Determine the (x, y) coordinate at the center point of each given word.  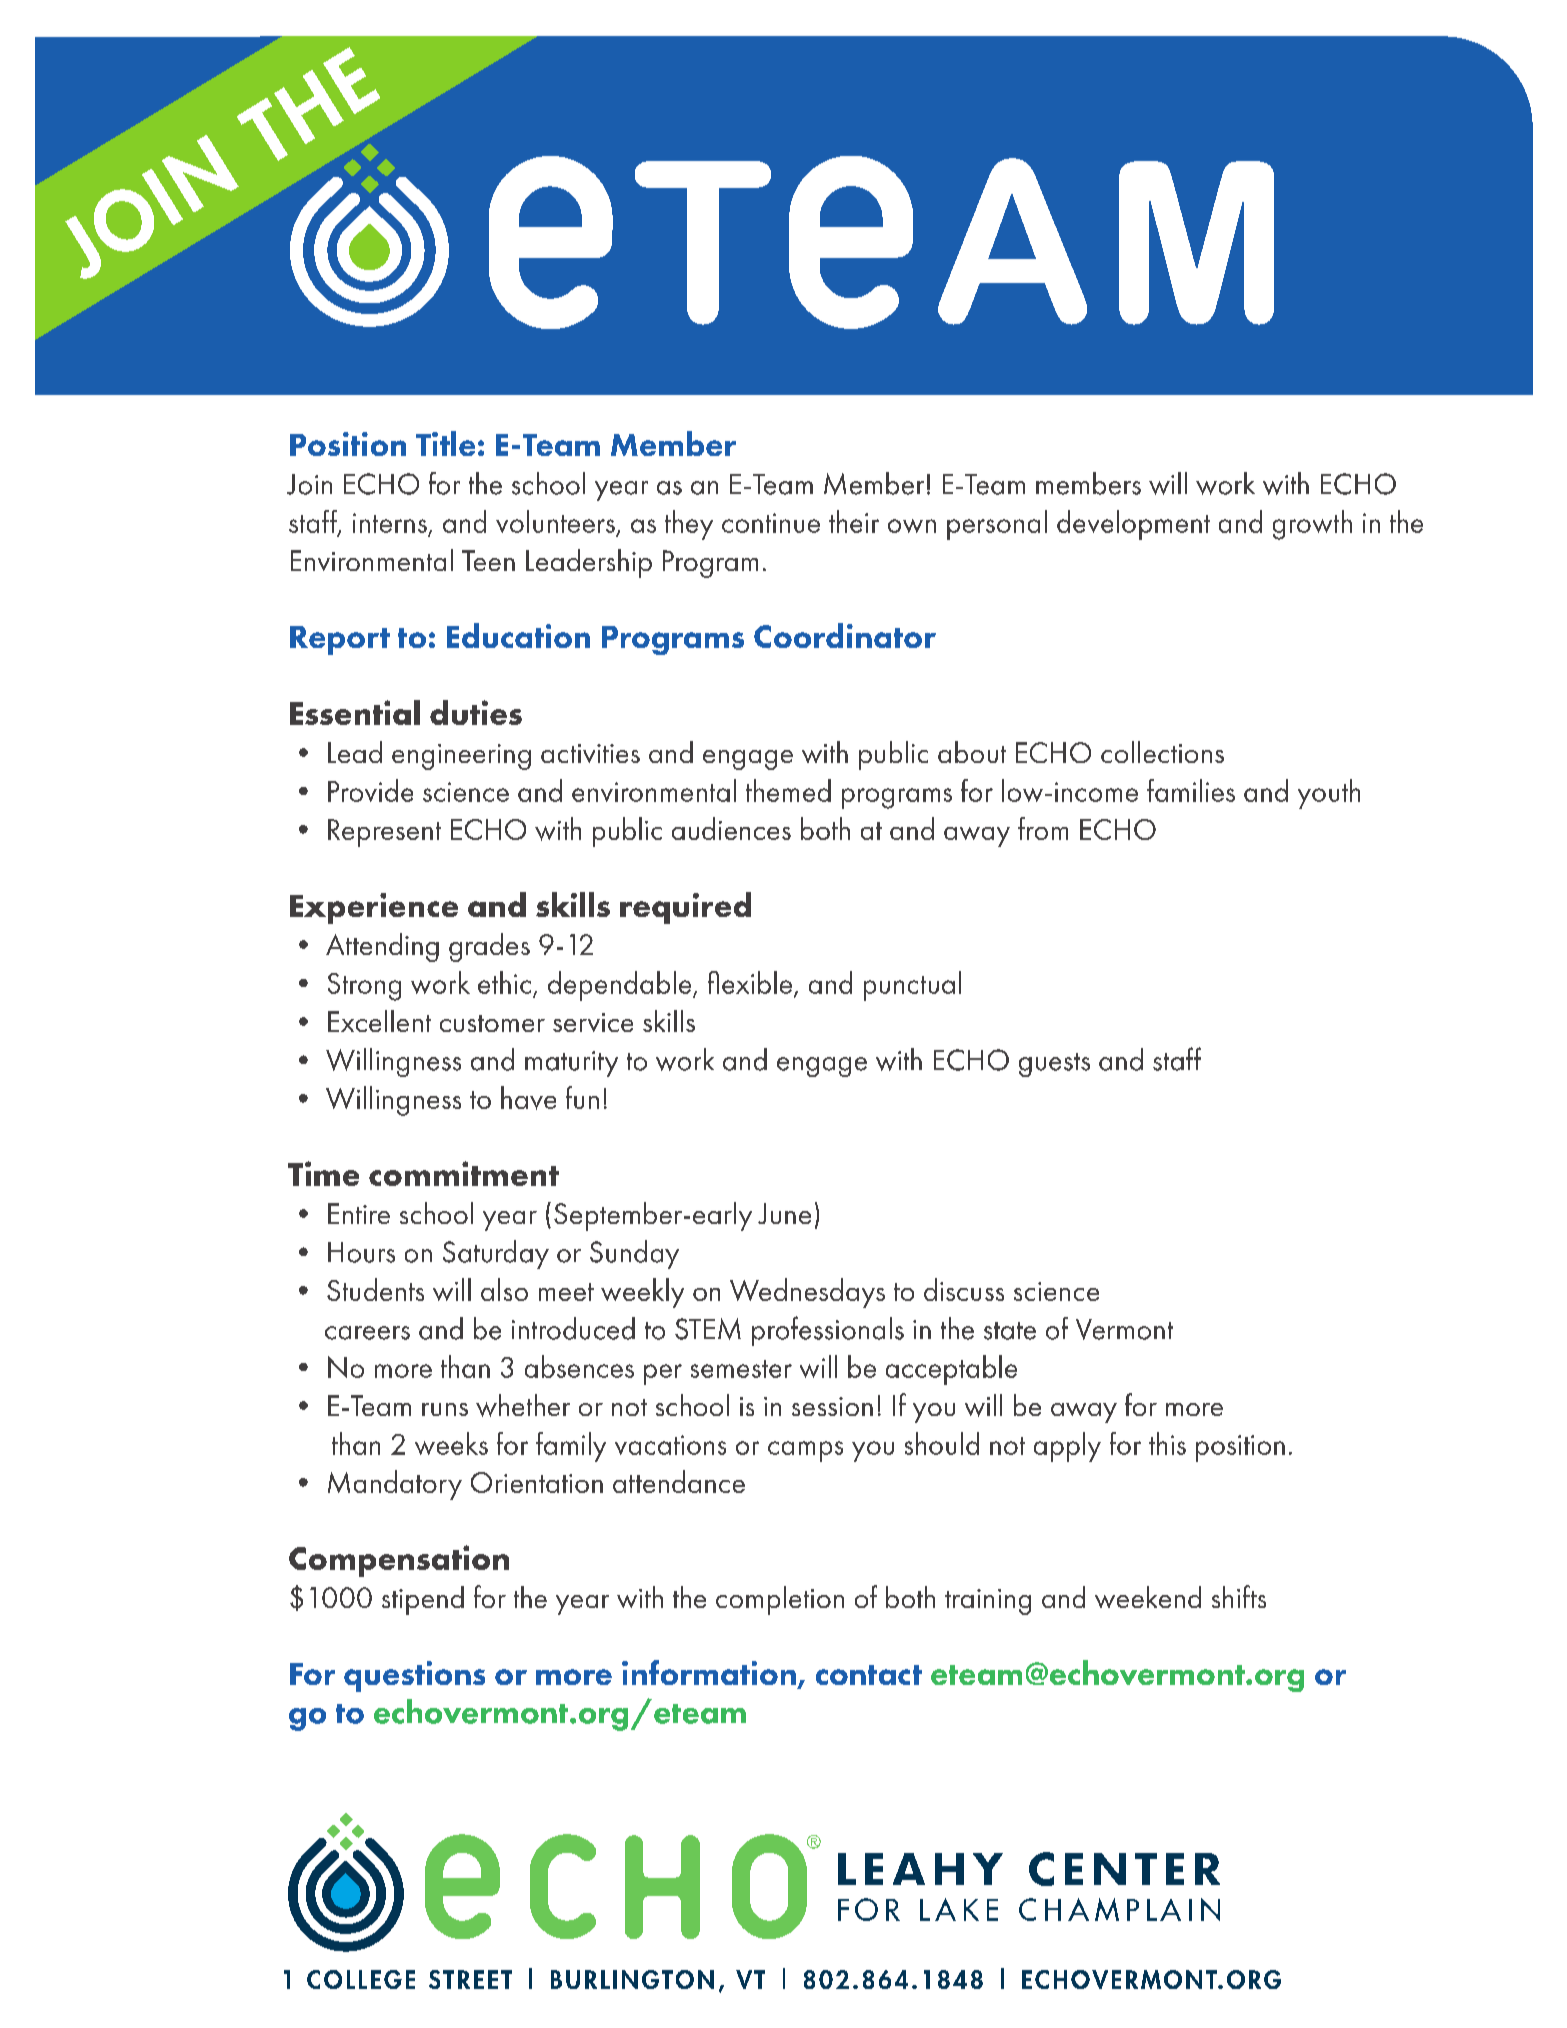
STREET (470, 1979)
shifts (1239, 1596)
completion (780, 1600)
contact (869, 1675)
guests (1054, 1065)
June (784, 1213)
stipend (423, 1600)
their (854, 521)
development (1133, 525)
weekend (1148, 1597)
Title (445, 443)
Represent (384, 833)
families (1191, 790)
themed (788, 790)
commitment (464, 1173)
